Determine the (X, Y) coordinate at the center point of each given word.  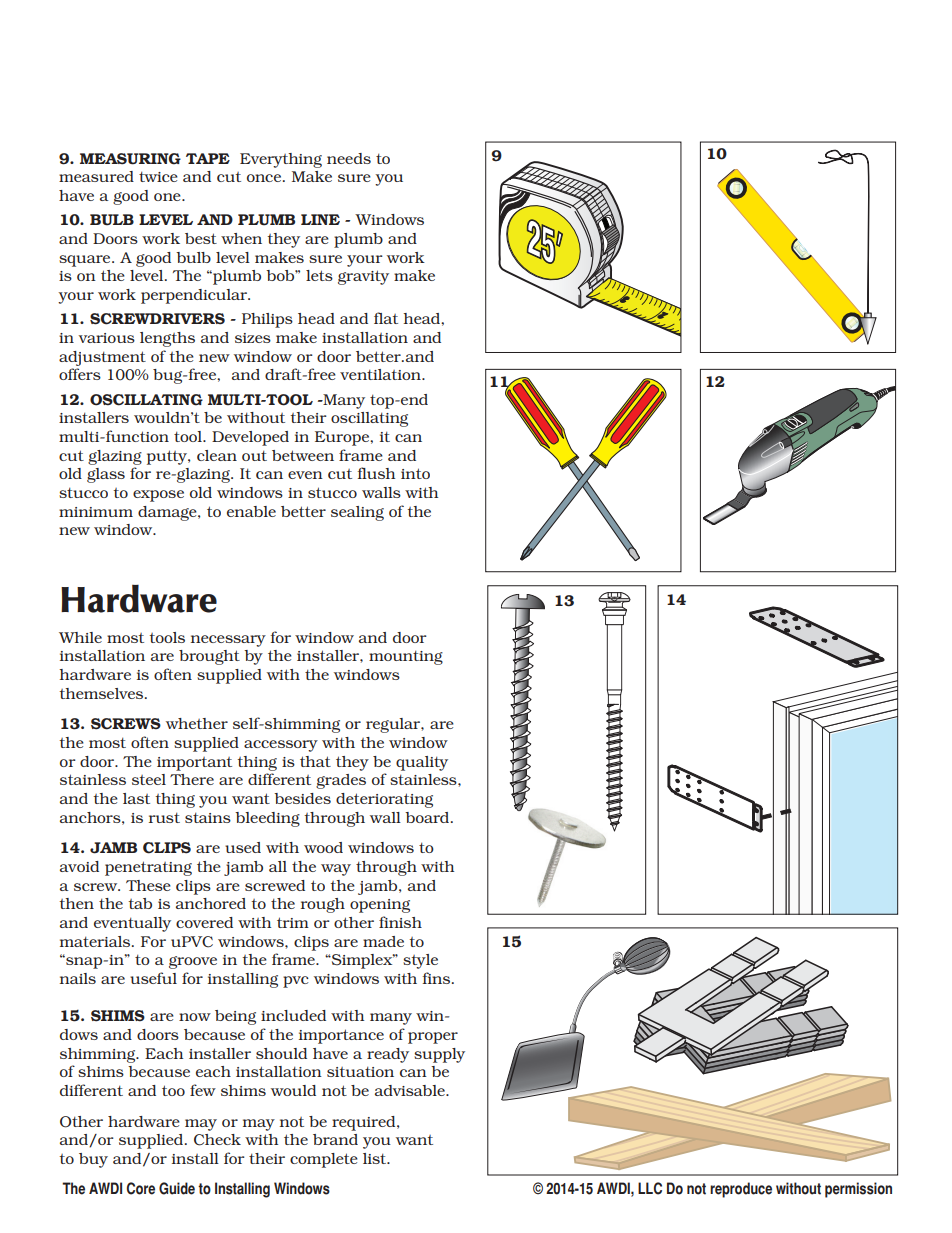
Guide (177, 1188)
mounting (406, 657)
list (376, 1158)
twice (158, 176)
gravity (363, 277)
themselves (102, 693)
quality (422, 763)
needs (349, 158)
